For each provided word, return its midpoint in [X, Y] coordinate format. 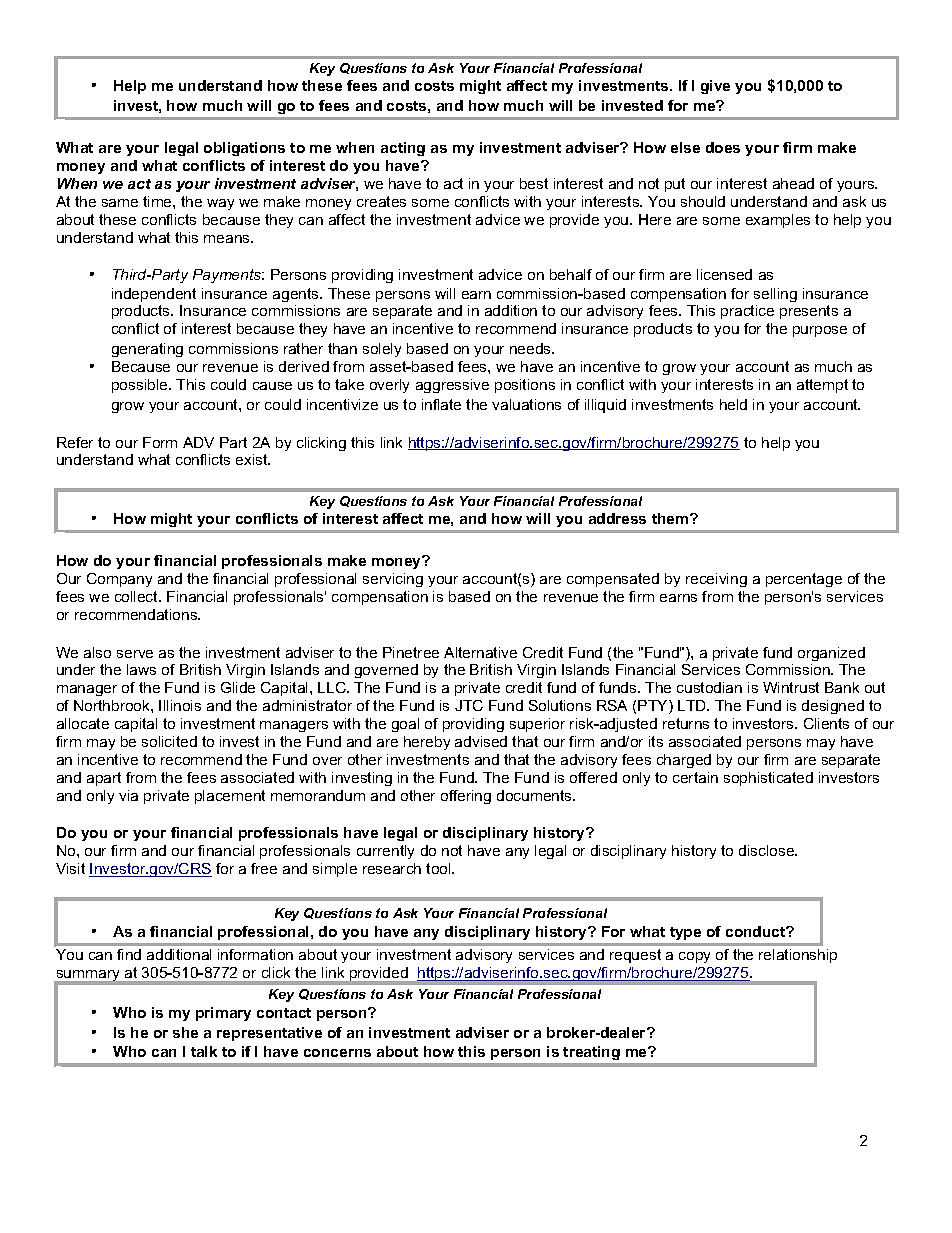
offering [466, 797]
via [128, 795]
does [723, 147]
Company [119, 580]
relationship [798, 956]
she [185, 1032]
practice [747, 312]
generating [147, 350]
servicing [393, 580]
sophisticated [768, 779]
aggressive [452, 386]
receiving [716, 580]
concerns [337, 1053]
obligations [244, 149]
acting [403, 149]
